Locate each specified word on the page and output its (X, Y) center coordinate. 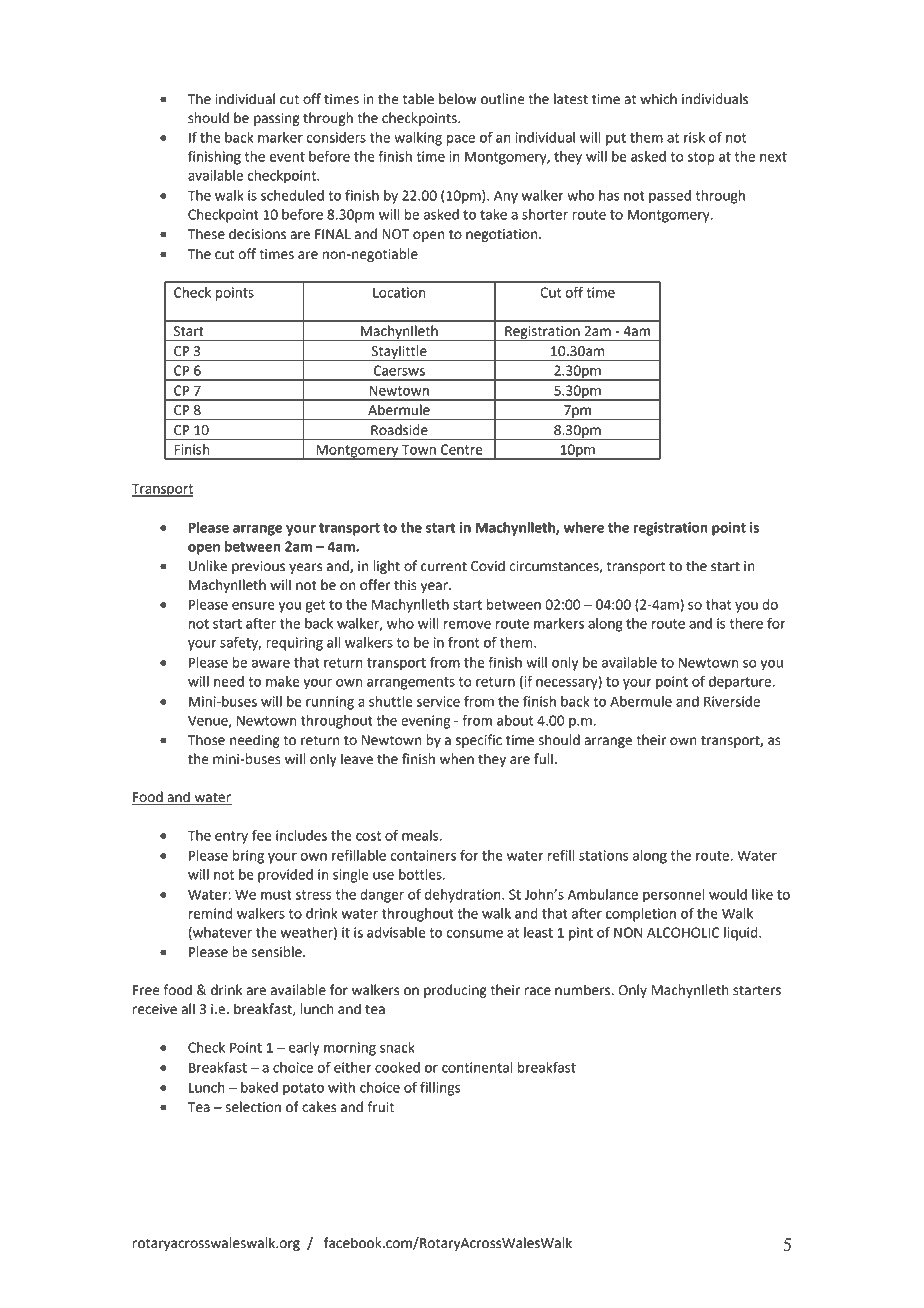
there (746, 623)
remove (467, 625)
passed (670, 197)
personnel (674, 896)
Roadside (399, 430)
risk (694, 137)
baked (259, 1087)
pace (461, 140)
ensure (253, 606)
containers (423, 855)
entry (231, 837)
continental (477, 1067)
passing (276, 119)
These (206, 234)
